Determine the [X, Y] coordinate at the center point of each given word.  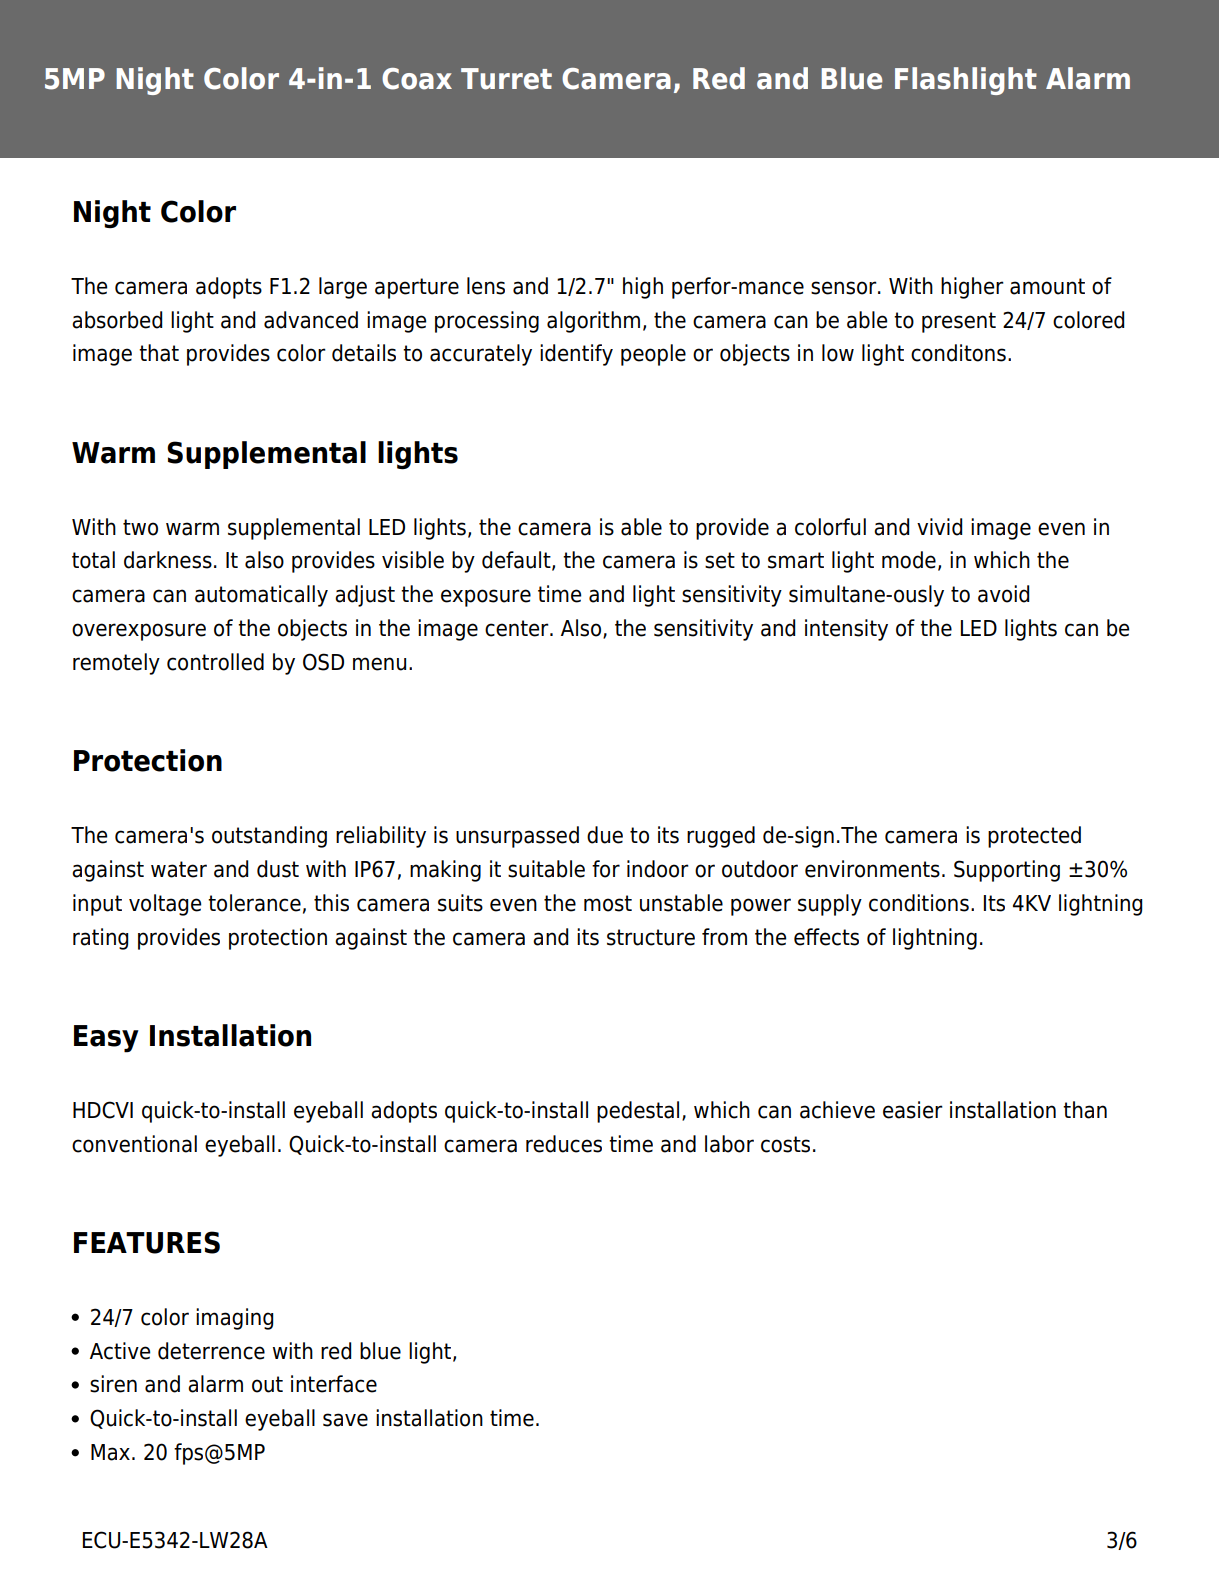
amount [1047, 286]
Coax [417, 79]
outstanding [269, 837]
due [605, 835]
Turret [506, 79]
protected [1034, 837]
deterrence [211, 1351]
